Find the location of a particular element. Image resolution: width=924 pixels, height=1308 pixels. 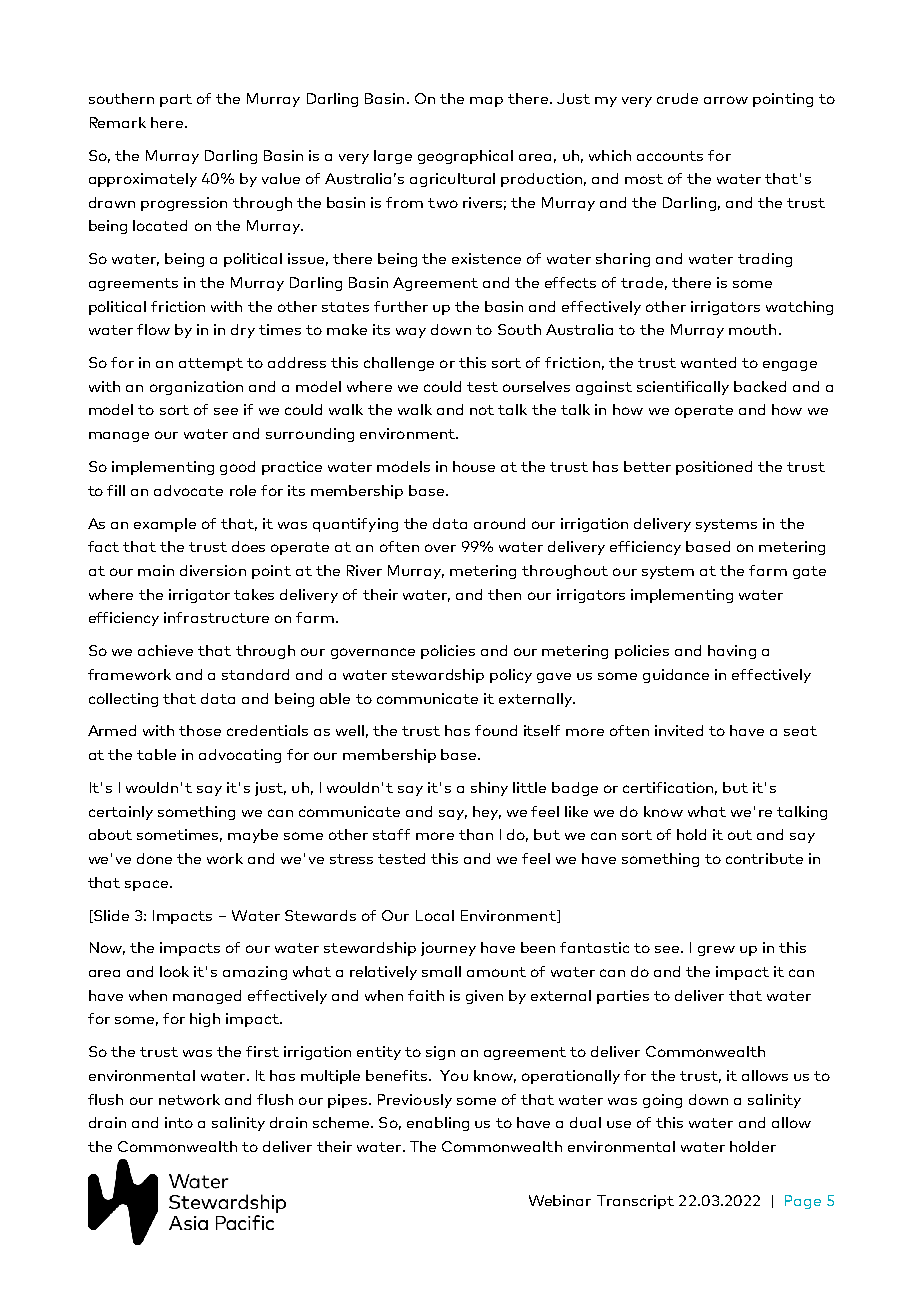

accounts is located at coordinates (670, 156).
